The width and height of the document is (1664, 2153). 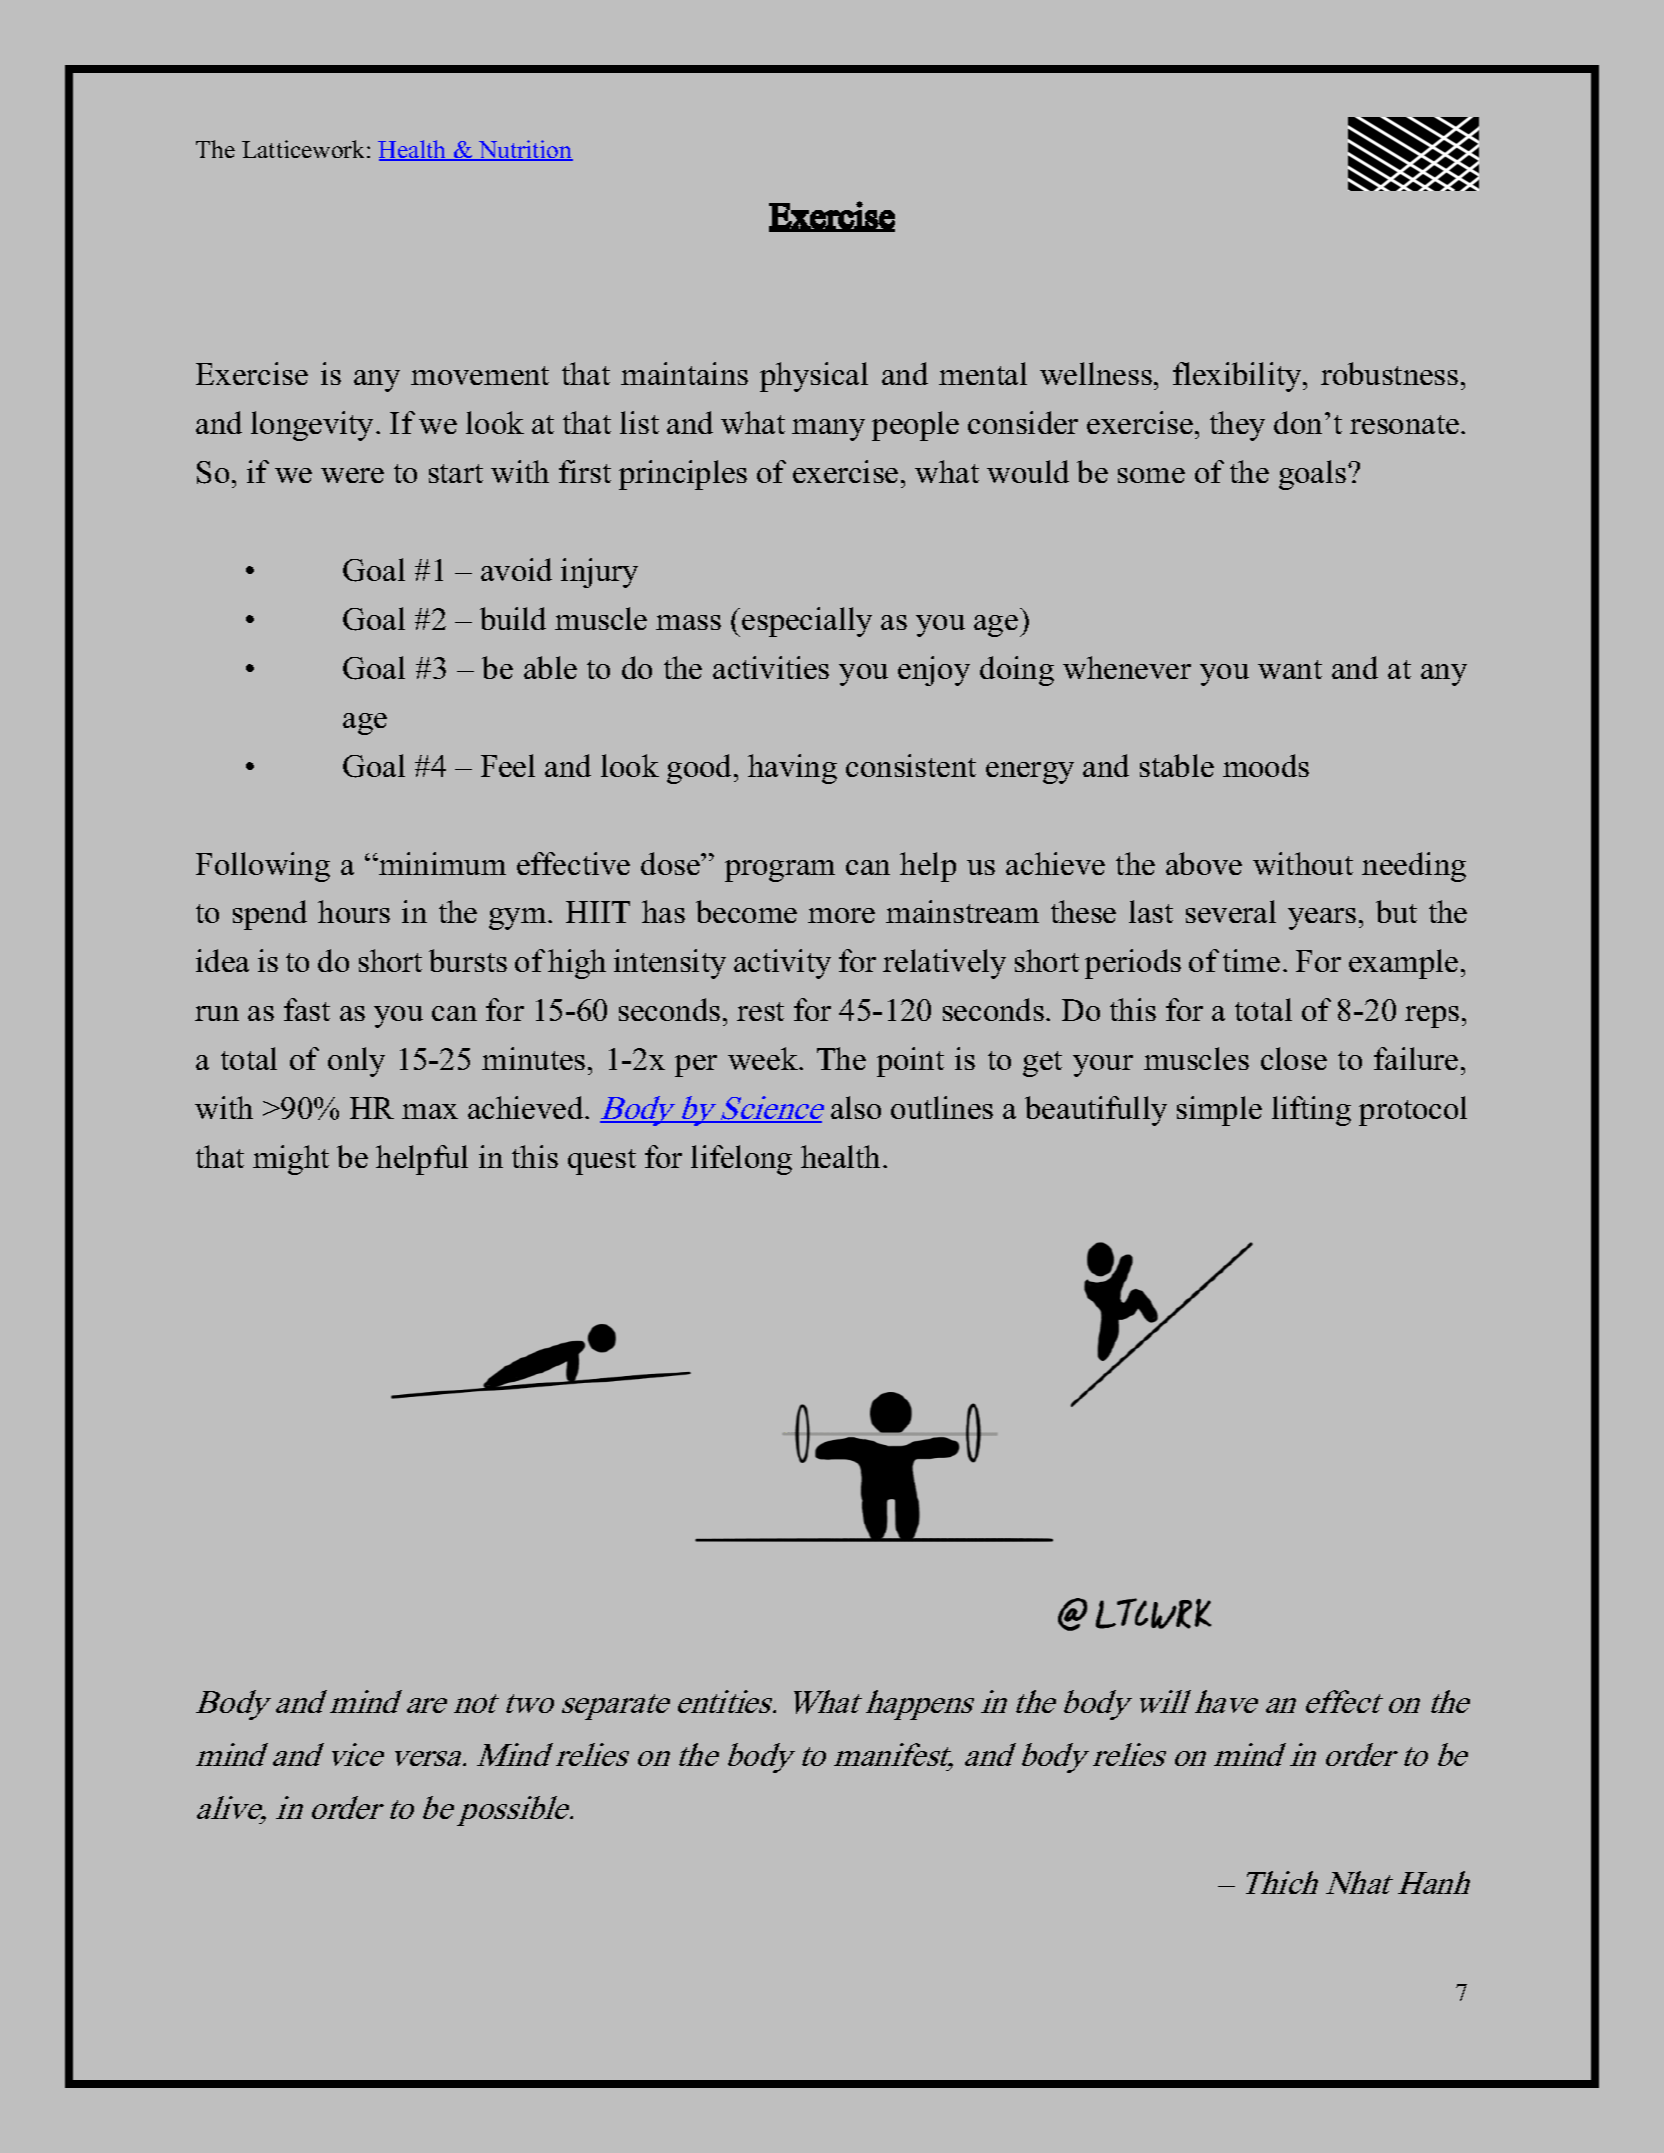 What do you see at coordinates (792, 769) in the document?
I see `having` at bounding box center [792, 769].
